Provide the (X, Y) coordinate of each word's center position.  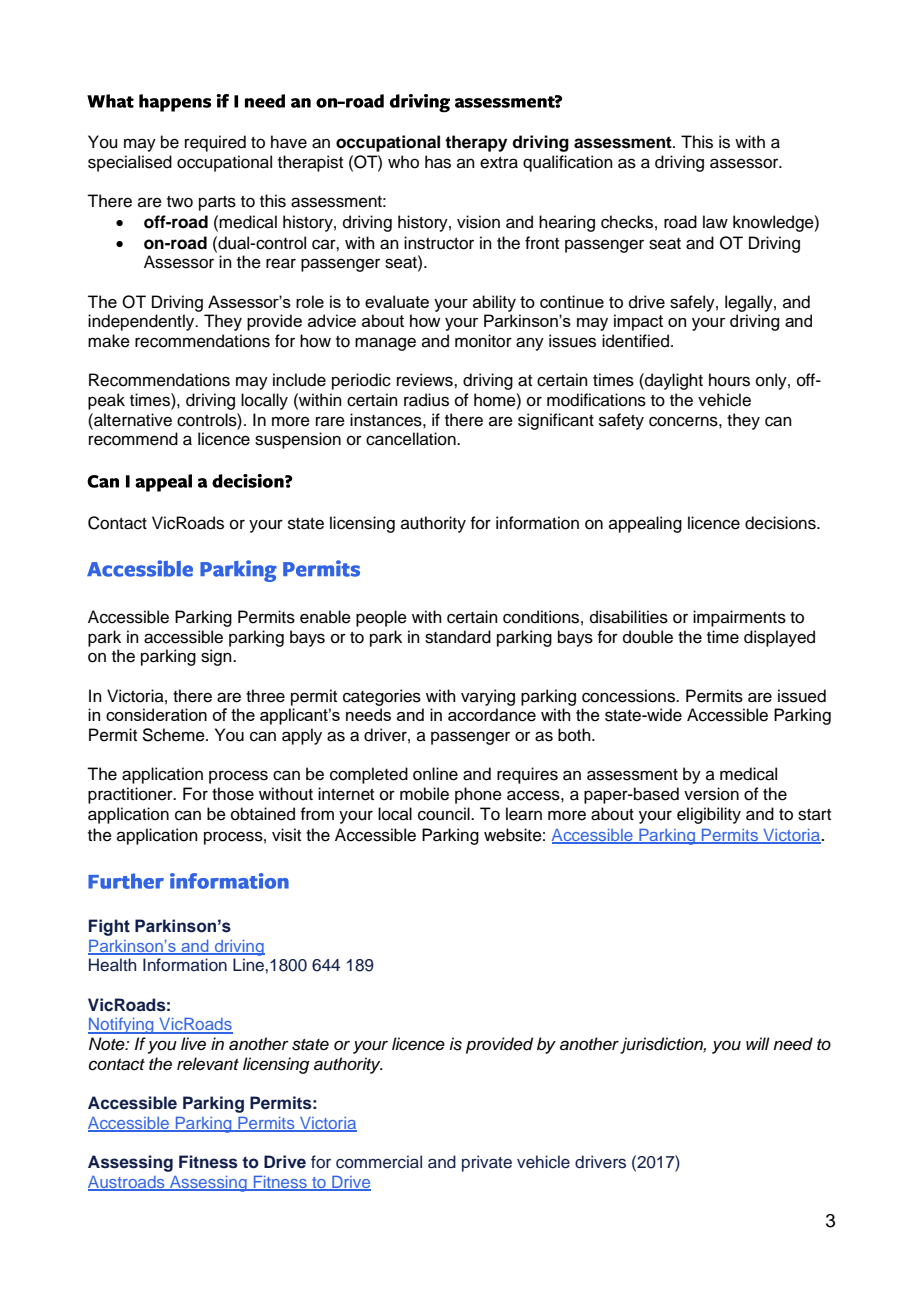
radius (426, 400)
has (438, 162)
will (758, 1043)
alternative (132, 420)
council (445, 814)
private (487, 1163)
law (715, 222)
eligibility (709, 815)
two (180, 202)
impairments (739, 618)
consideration (156, 714)
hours (729, 380)
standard (458, 637)
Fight (109, 927)
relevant (208, 1064)
